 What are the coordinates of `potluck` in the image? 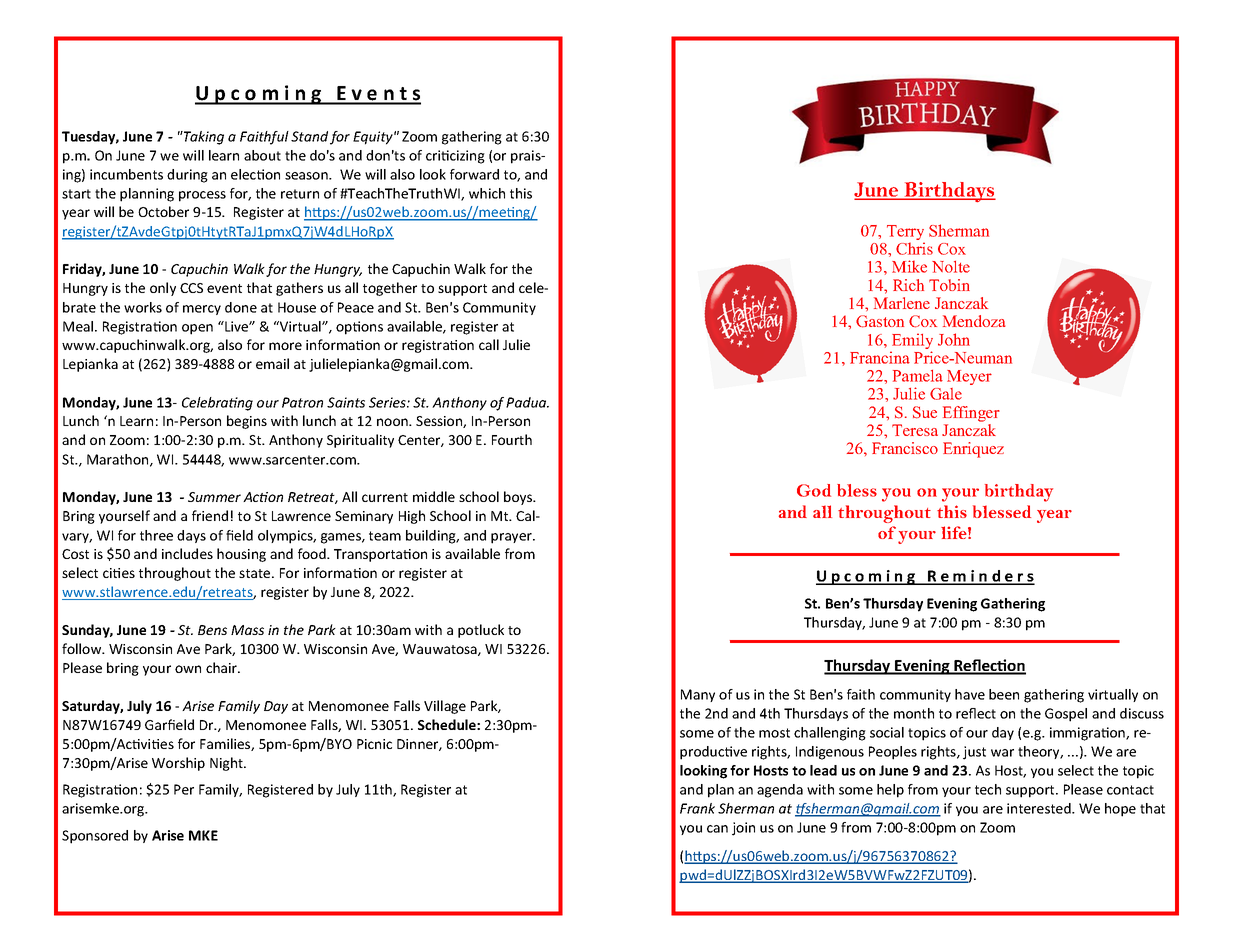 It's located at (481, 631).
